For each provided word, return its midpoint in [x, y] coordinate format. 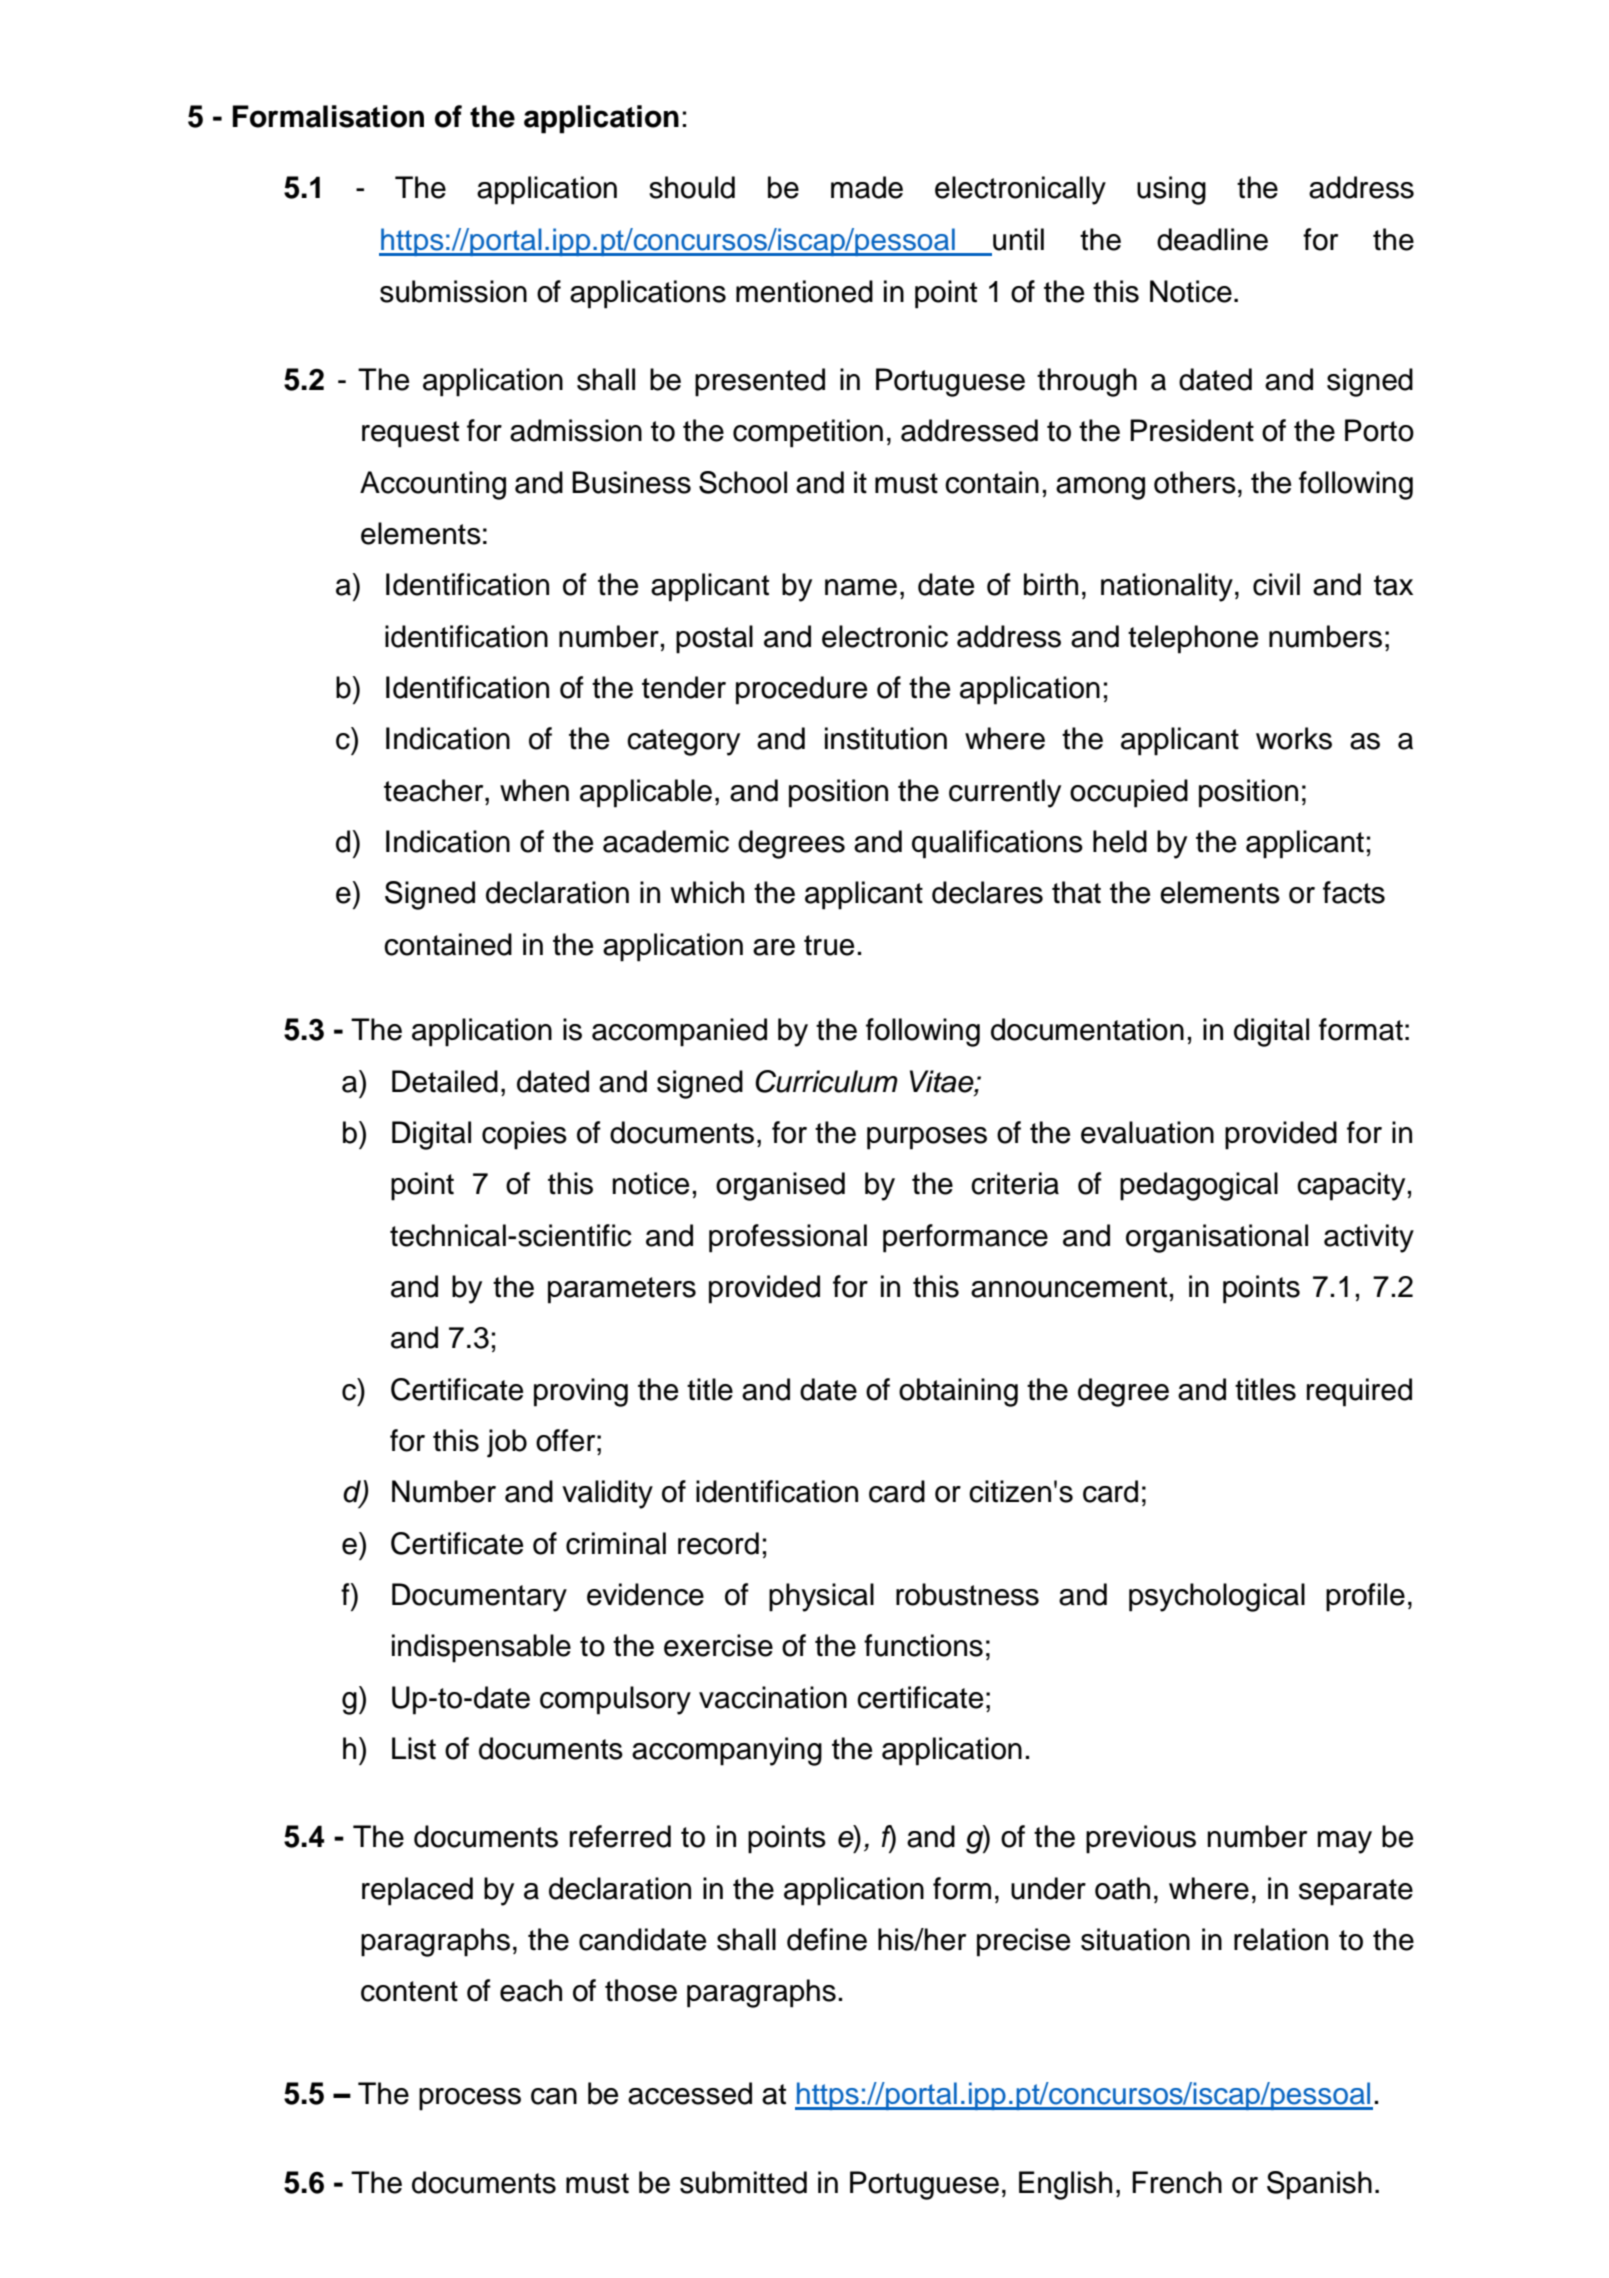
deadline [1212, 239]
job [507, 1443]
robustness [967, 1594]
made [867, 187]
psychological [1217, 1597]
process [470, 2099]
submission [453, 291]
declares [987, 892]
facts [1354, 892]
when [534, 790]
